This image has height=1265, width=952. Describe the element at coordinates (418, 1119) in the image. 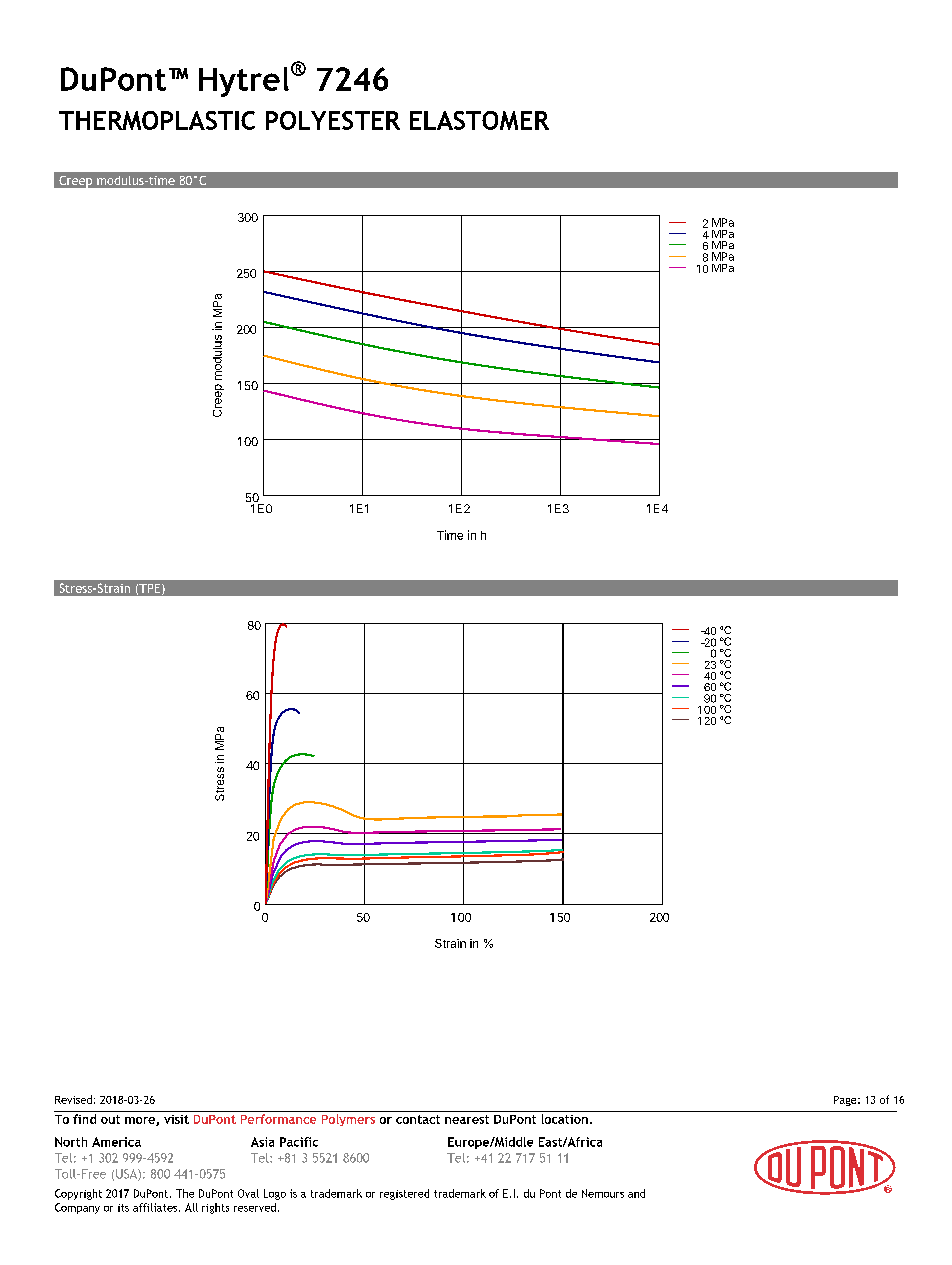

I see `contact` at that location.
